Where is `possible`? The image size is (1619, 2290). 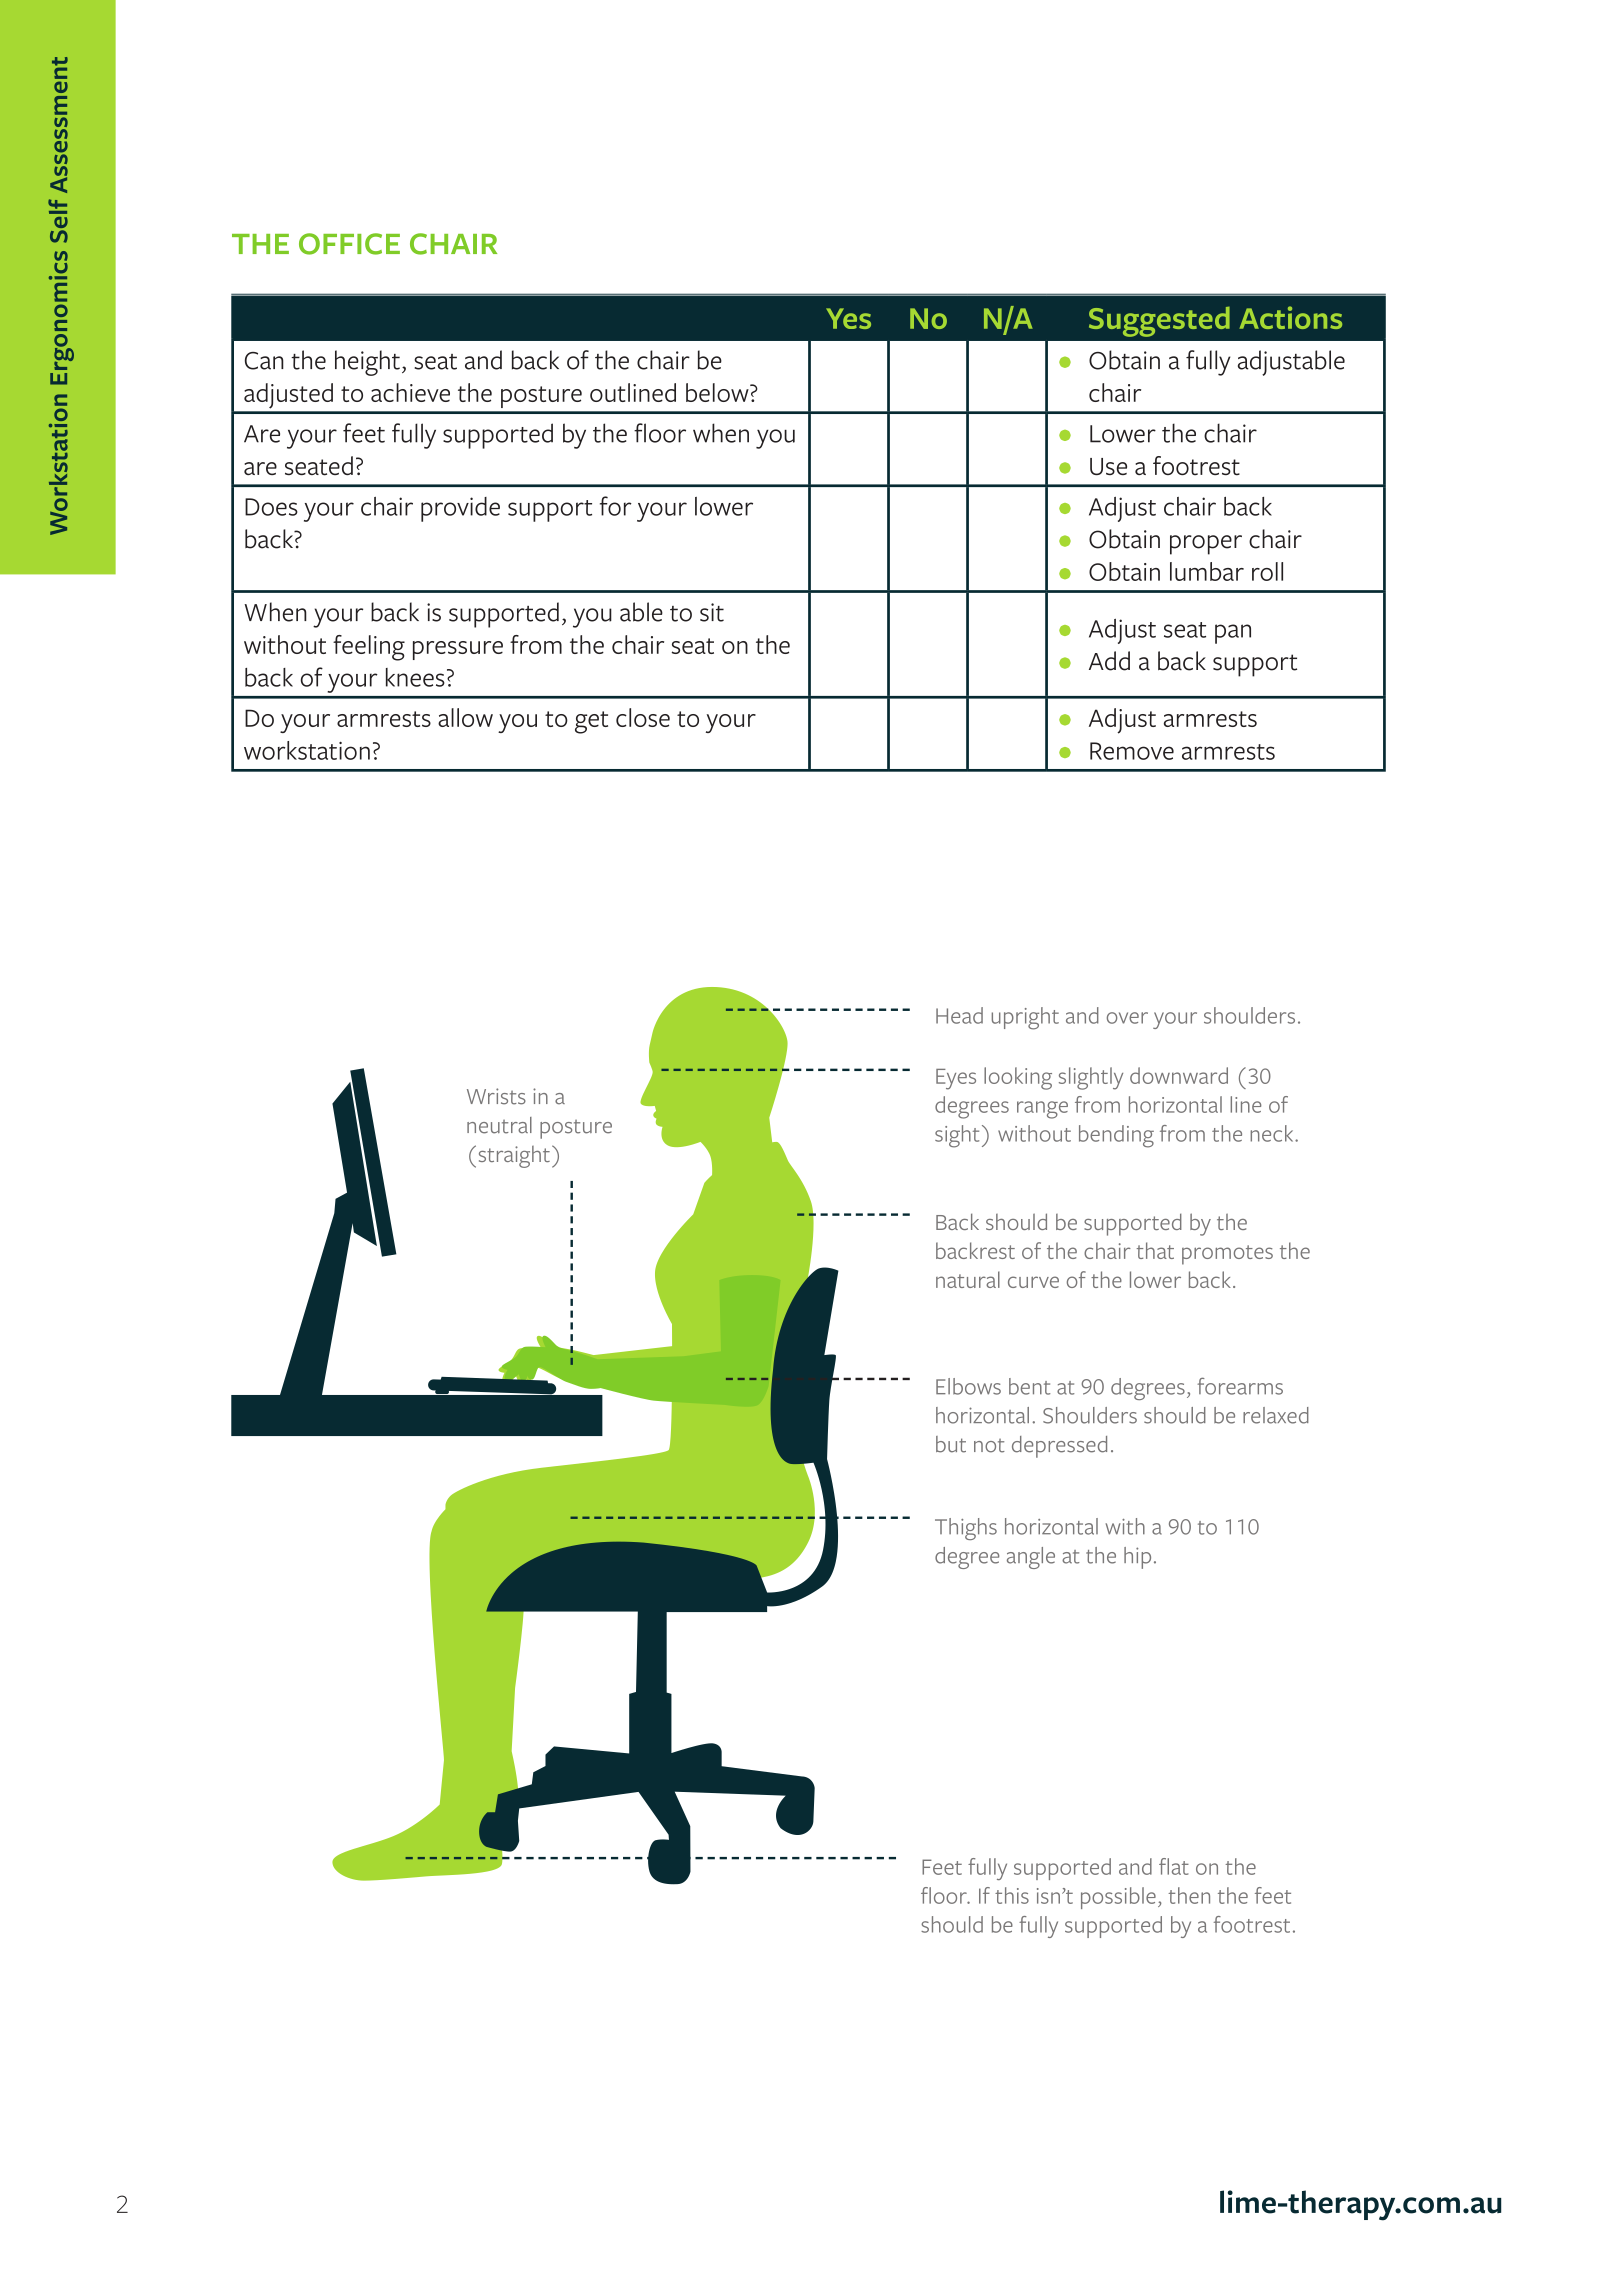
possible is located at coordinates (1118, 1898).
